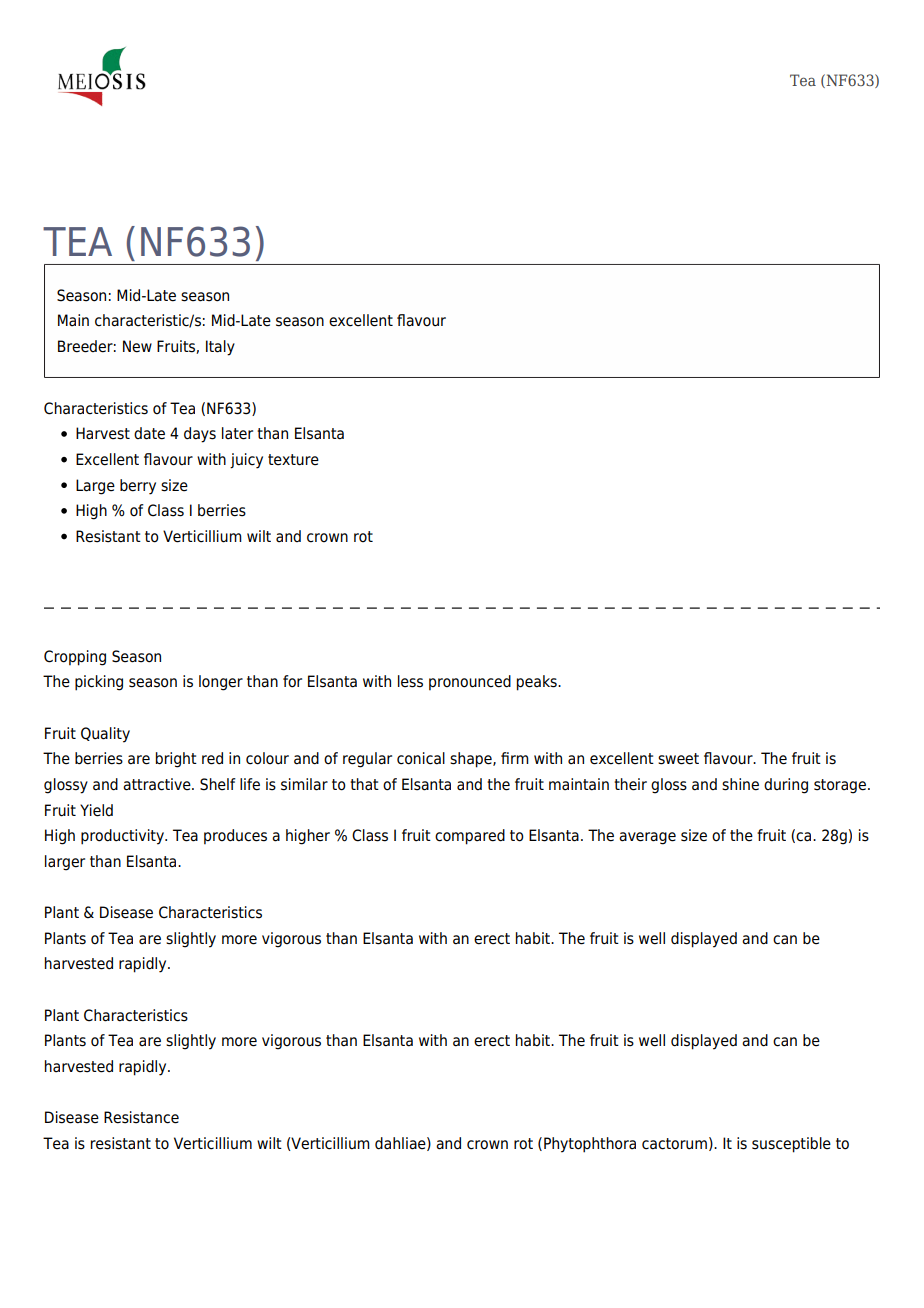 The width and height of the screenshot is (924, 1308). Describe the element at coordinates (220, 348) in the screenshot. I see `Italy` at that location.
